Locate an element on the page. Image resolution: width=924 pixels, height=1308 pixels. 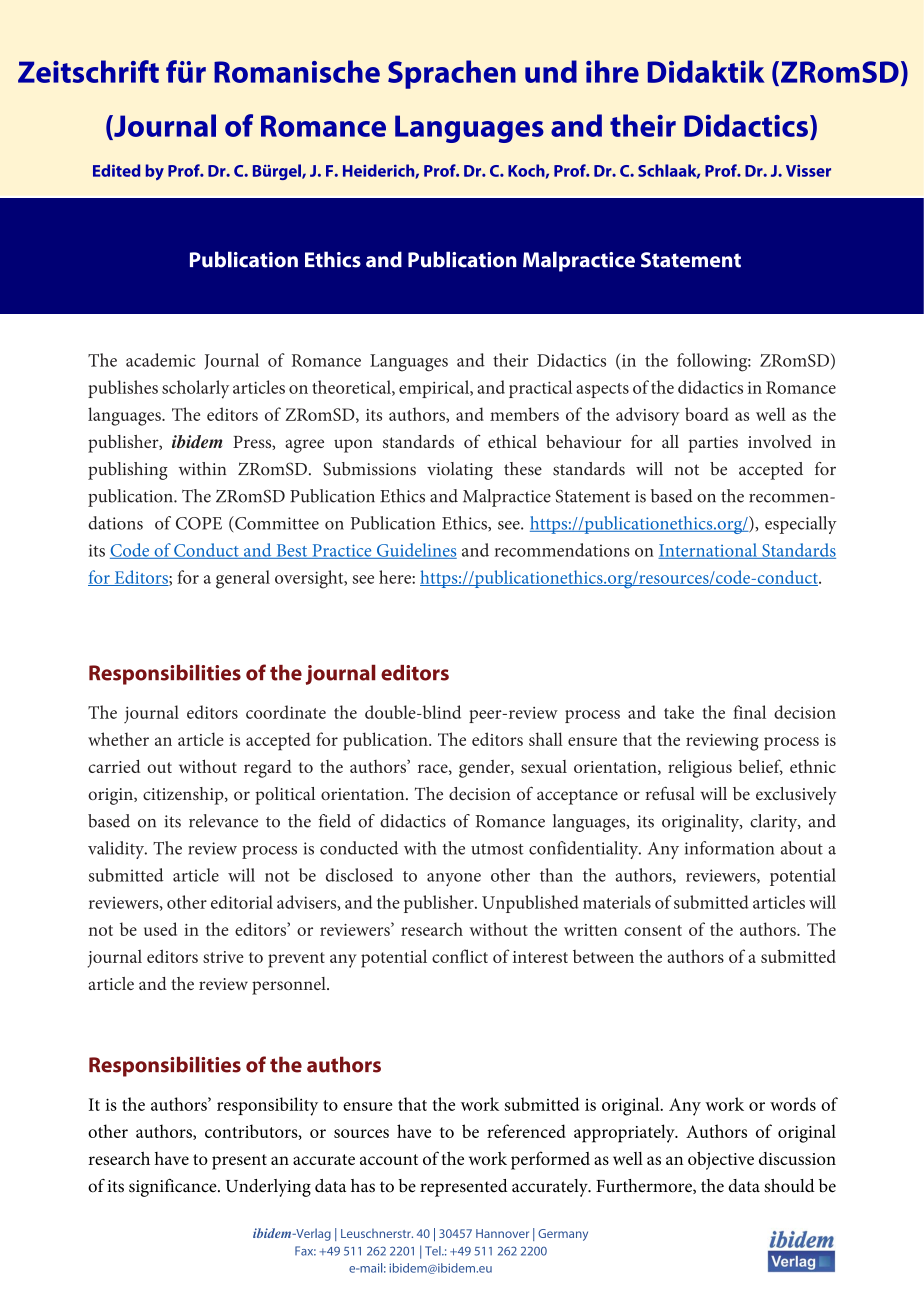
scholarly is located at coordinates (195, 389).
